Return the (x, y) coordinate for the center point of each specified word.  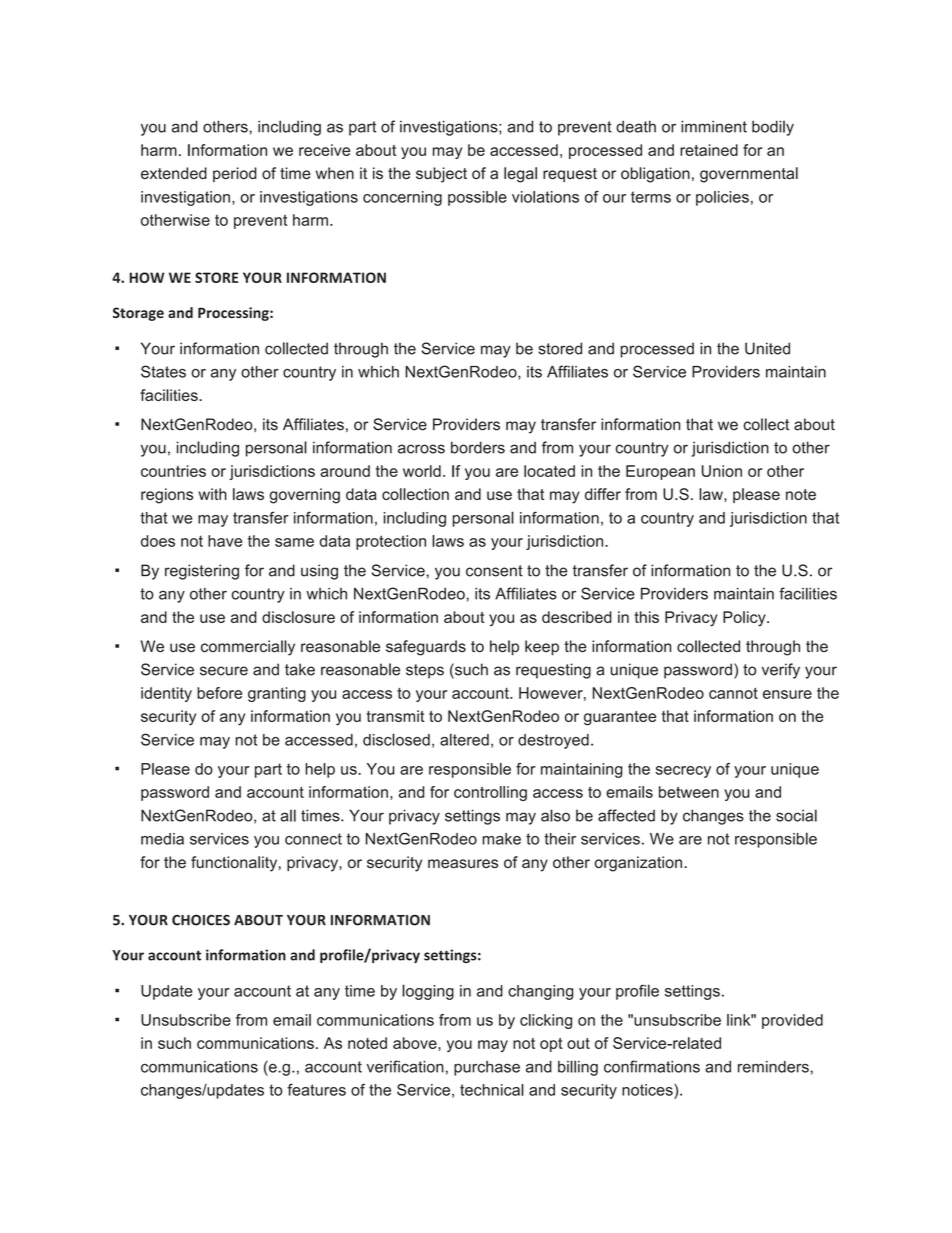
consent (494, 571)
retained (709, 150)
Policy (745, 619)
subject (441, 175)
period (235, 174)
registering (202, 572)
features (316, 1090)
